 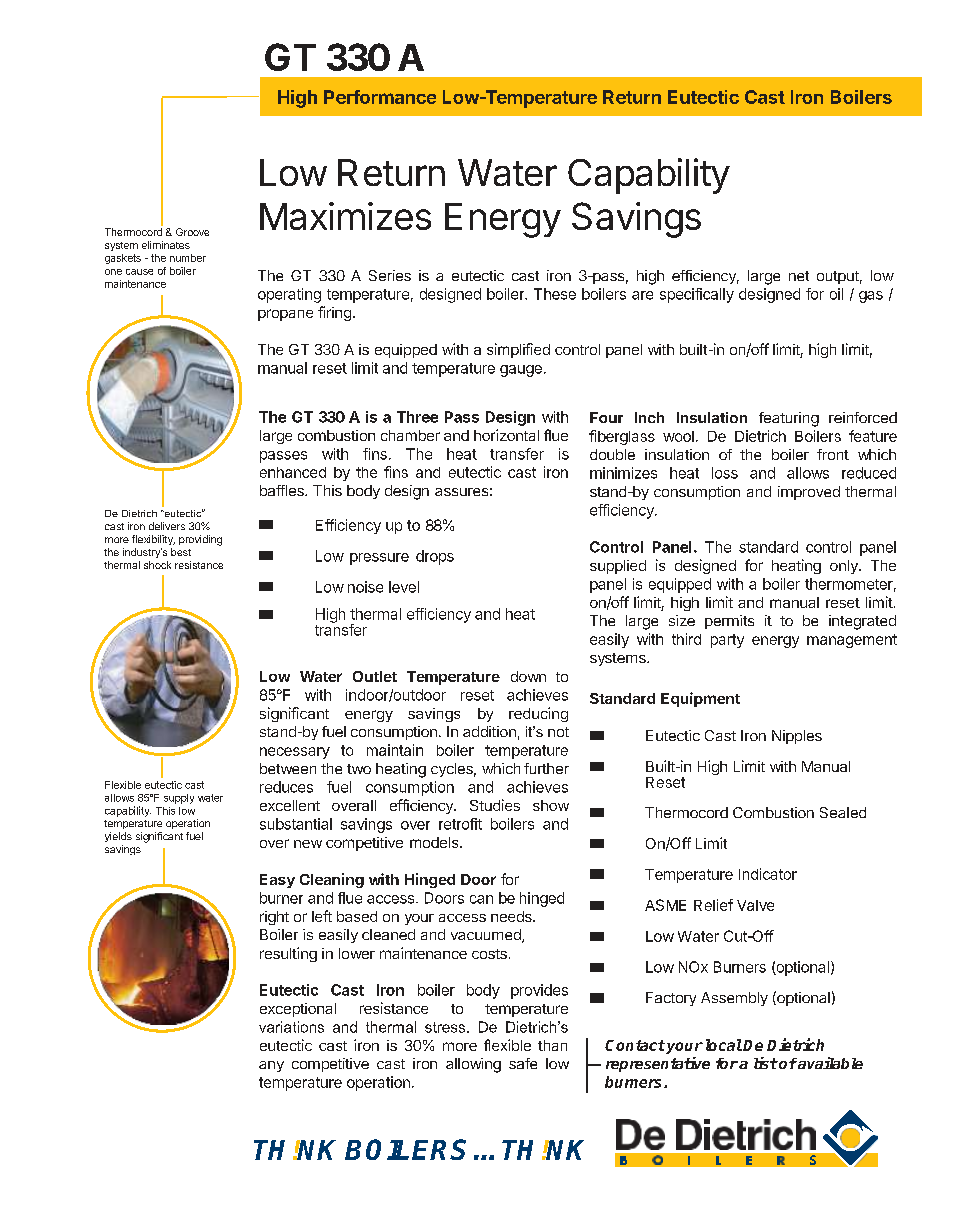 What do you see at coordinates (192, 232) in the screenshot?
I see `Groove` at bounding box center [192, 232].
